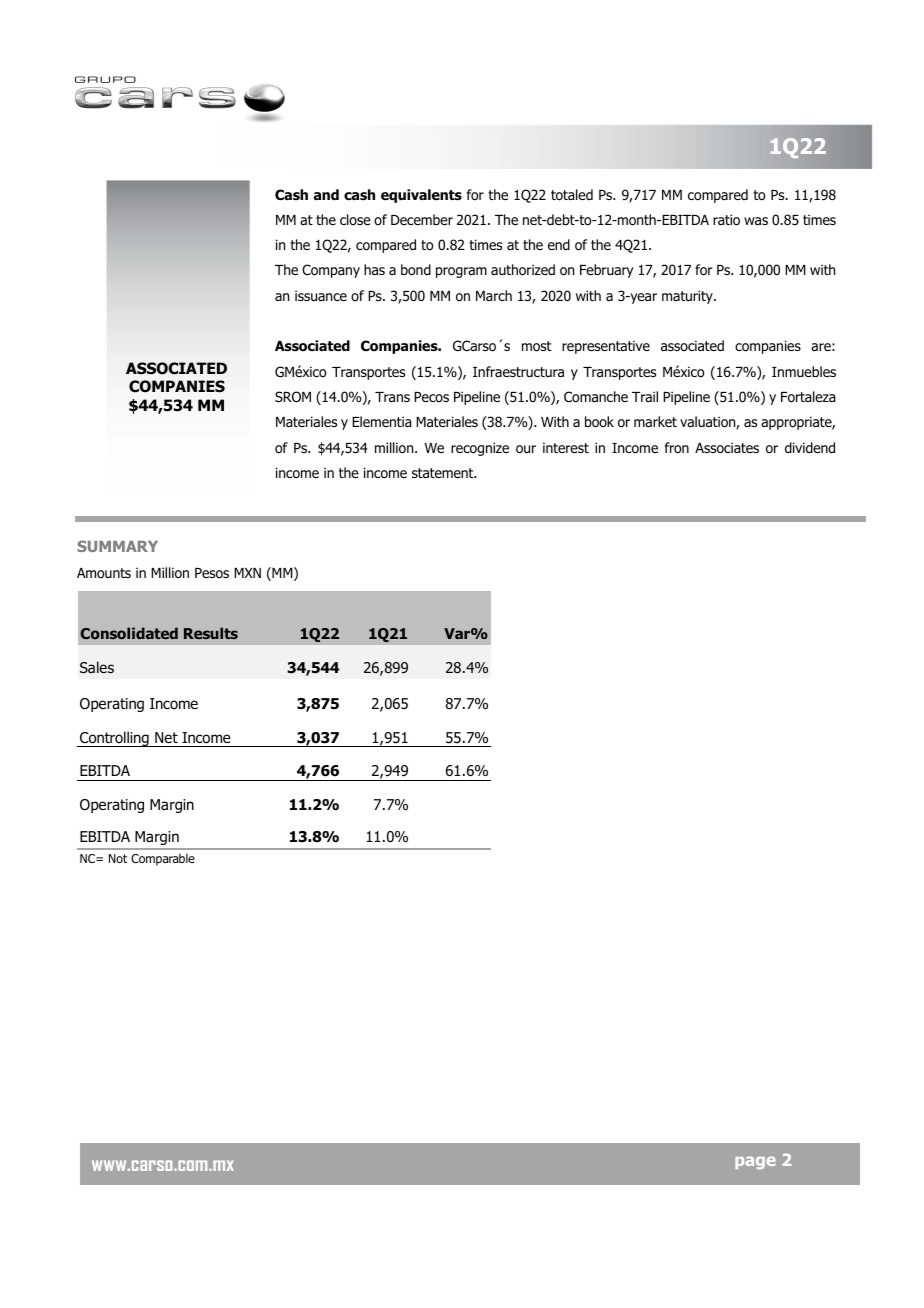 This page has width=924, height=1308. Describe the element at coordinates (114, 739) in the page. I see `Controlling` at that location.
